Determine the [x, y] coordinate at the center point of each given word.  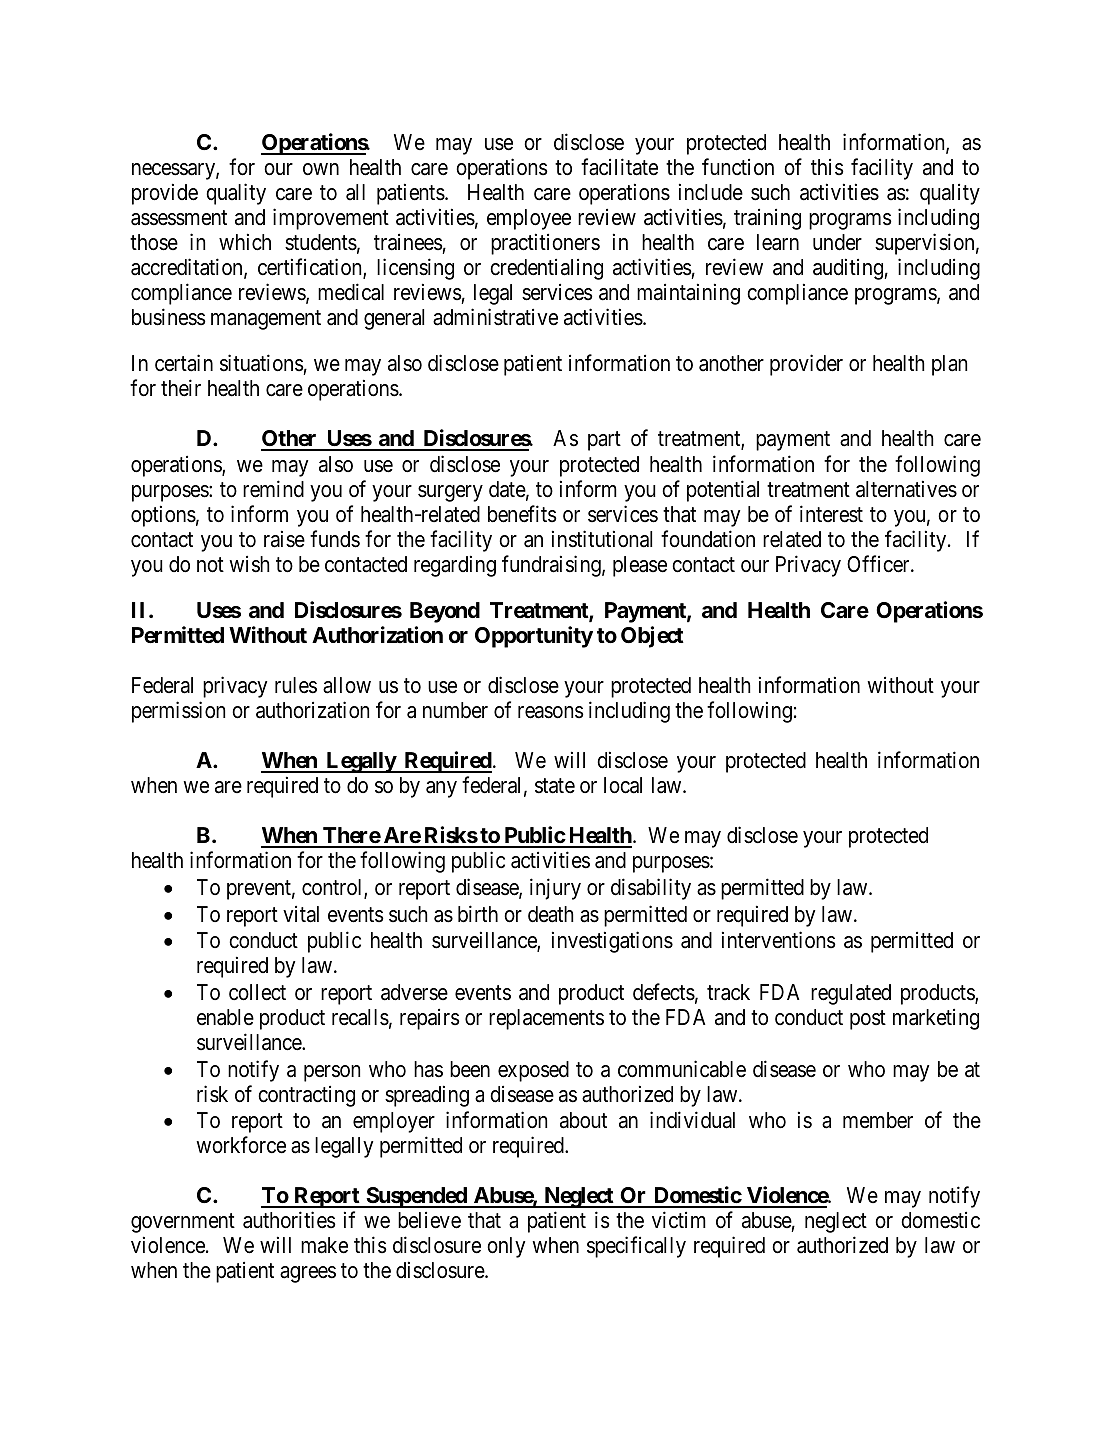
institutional [602, 539]
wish [249, 564]
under [837, 242]
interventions [779, 940]
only [506, 1247]
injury [555, 889]
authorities [289, 1220]
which [245, 242]
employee [529, 219]
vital [301, 914]
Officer [879, 564]
